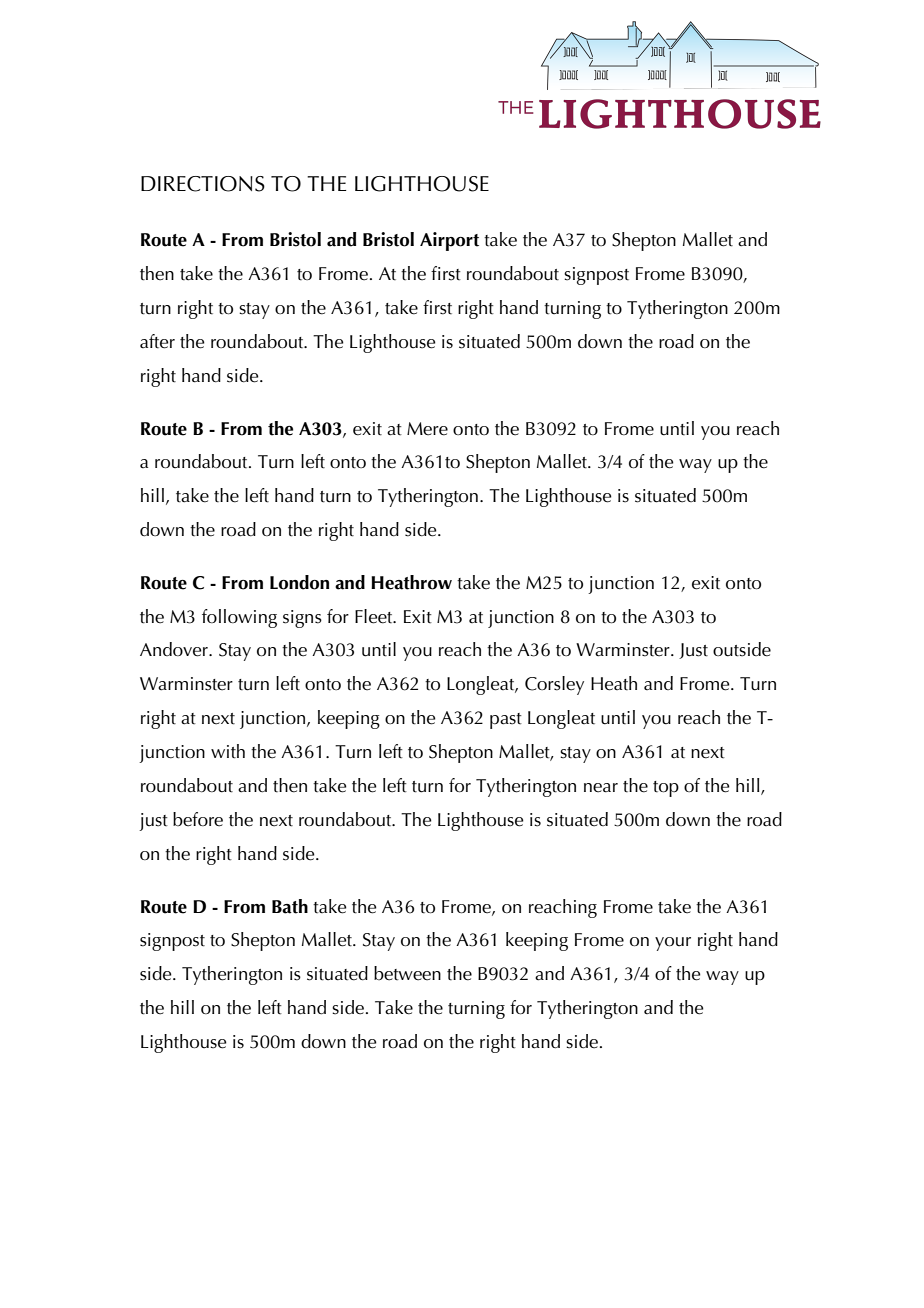  What do you see at coordinates (427, 429) in the image?
I see `Mere` at bounding box center [427, 429].
